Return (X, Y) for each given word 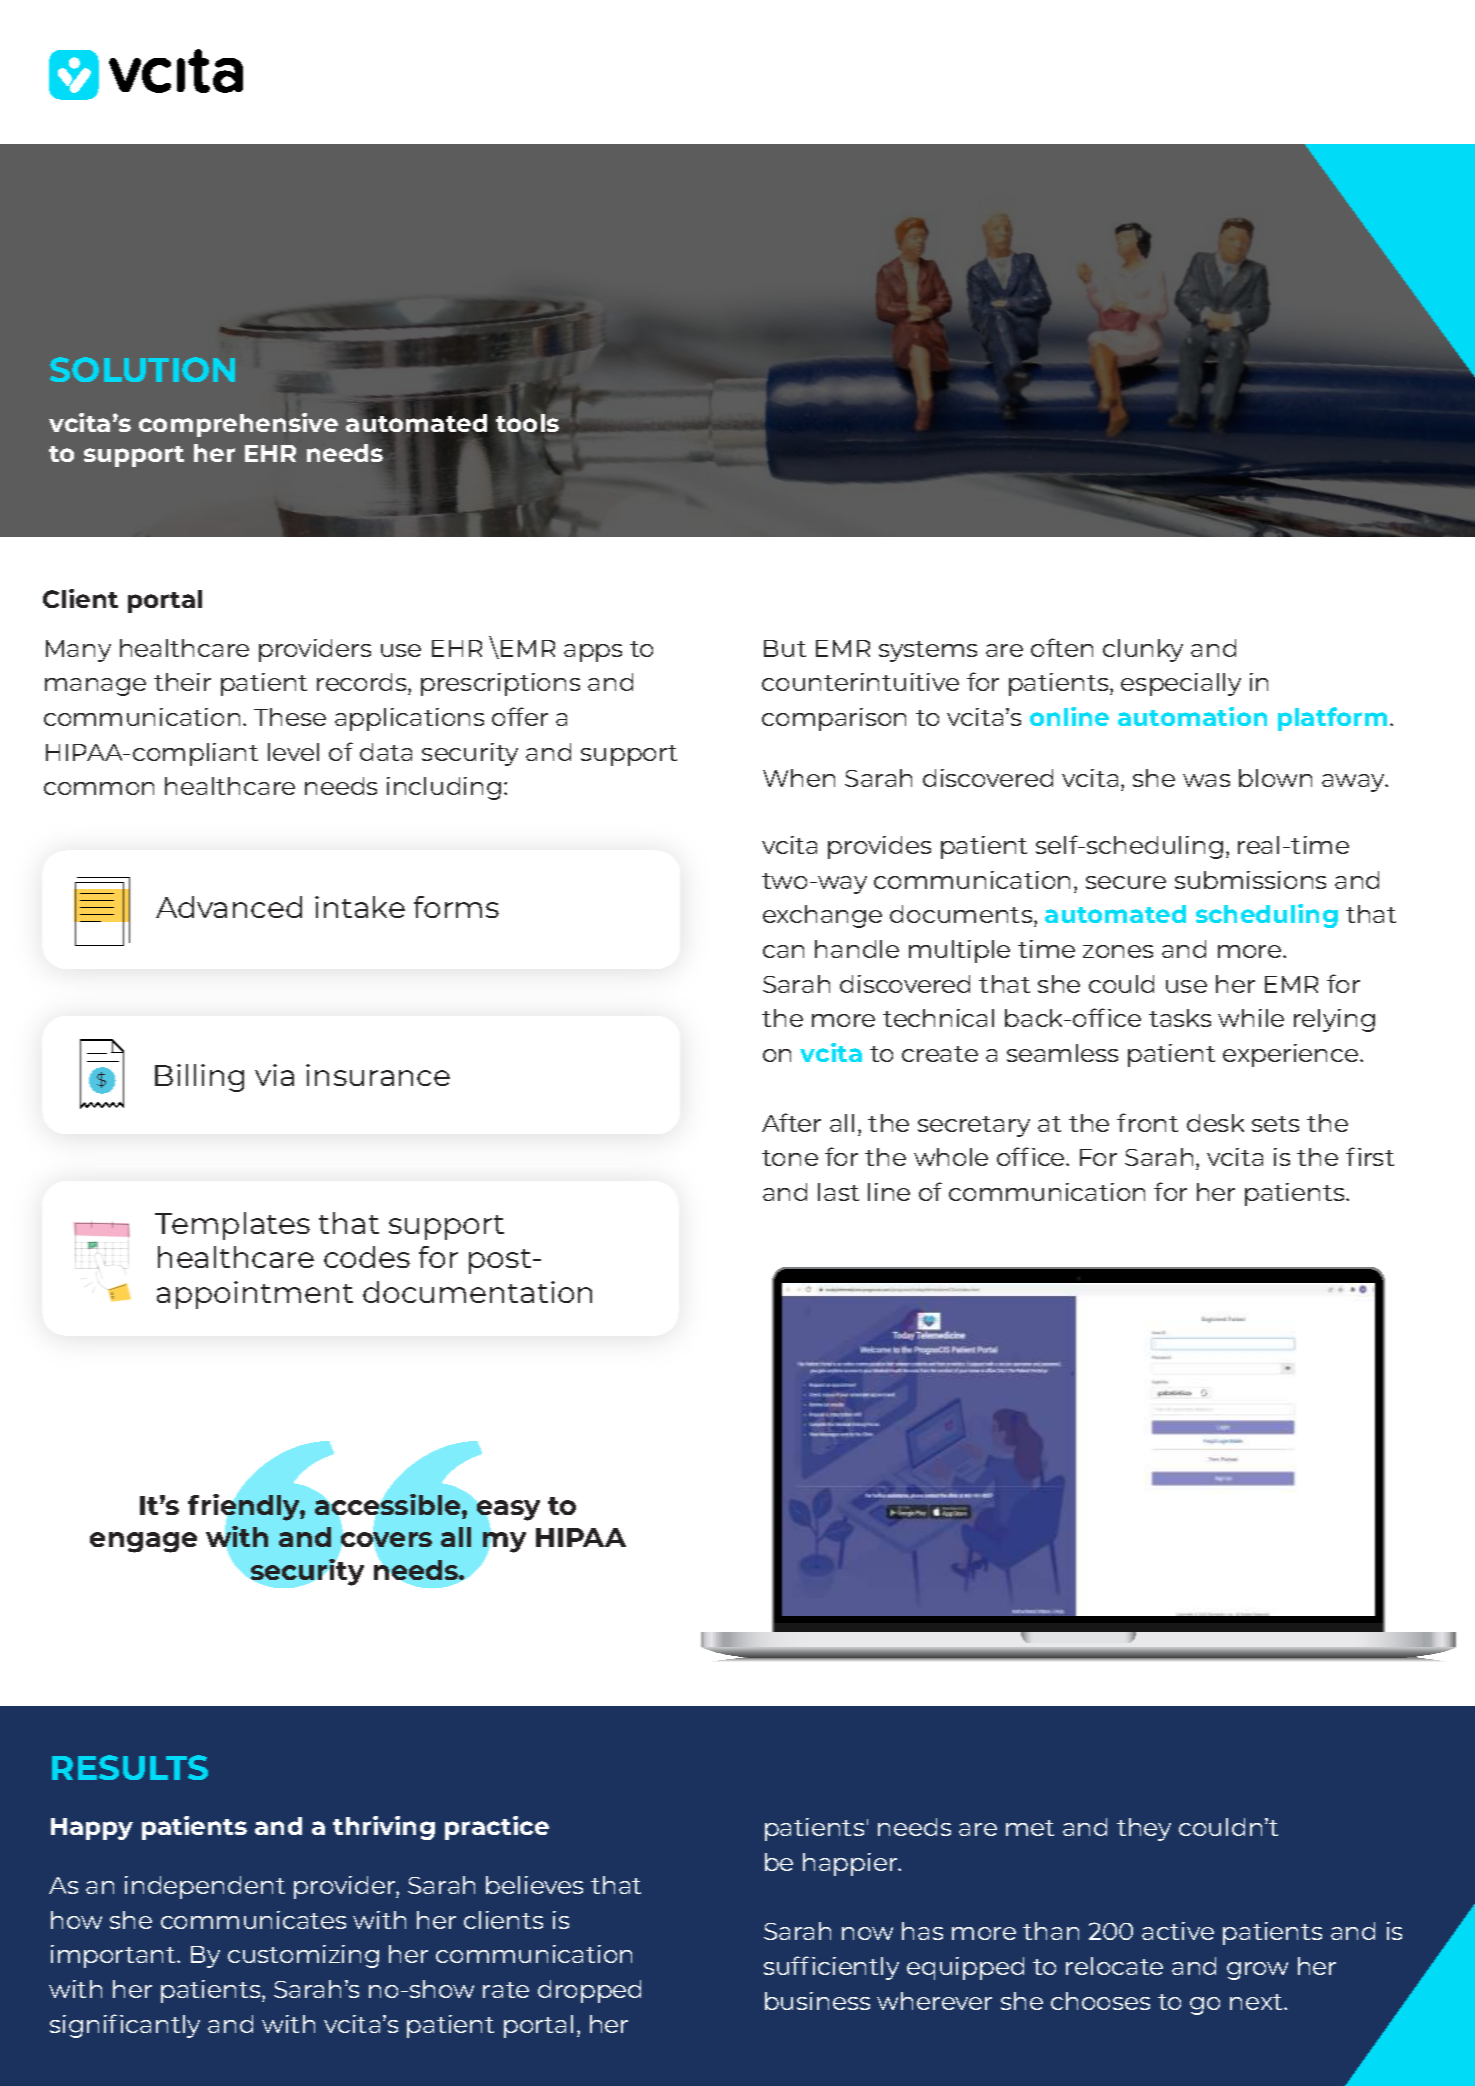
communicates (253, 1920)
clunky (1143, 650)
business (817, 2001)
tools (527, 423)
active (1178, 1931)
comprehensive (238, 425)
